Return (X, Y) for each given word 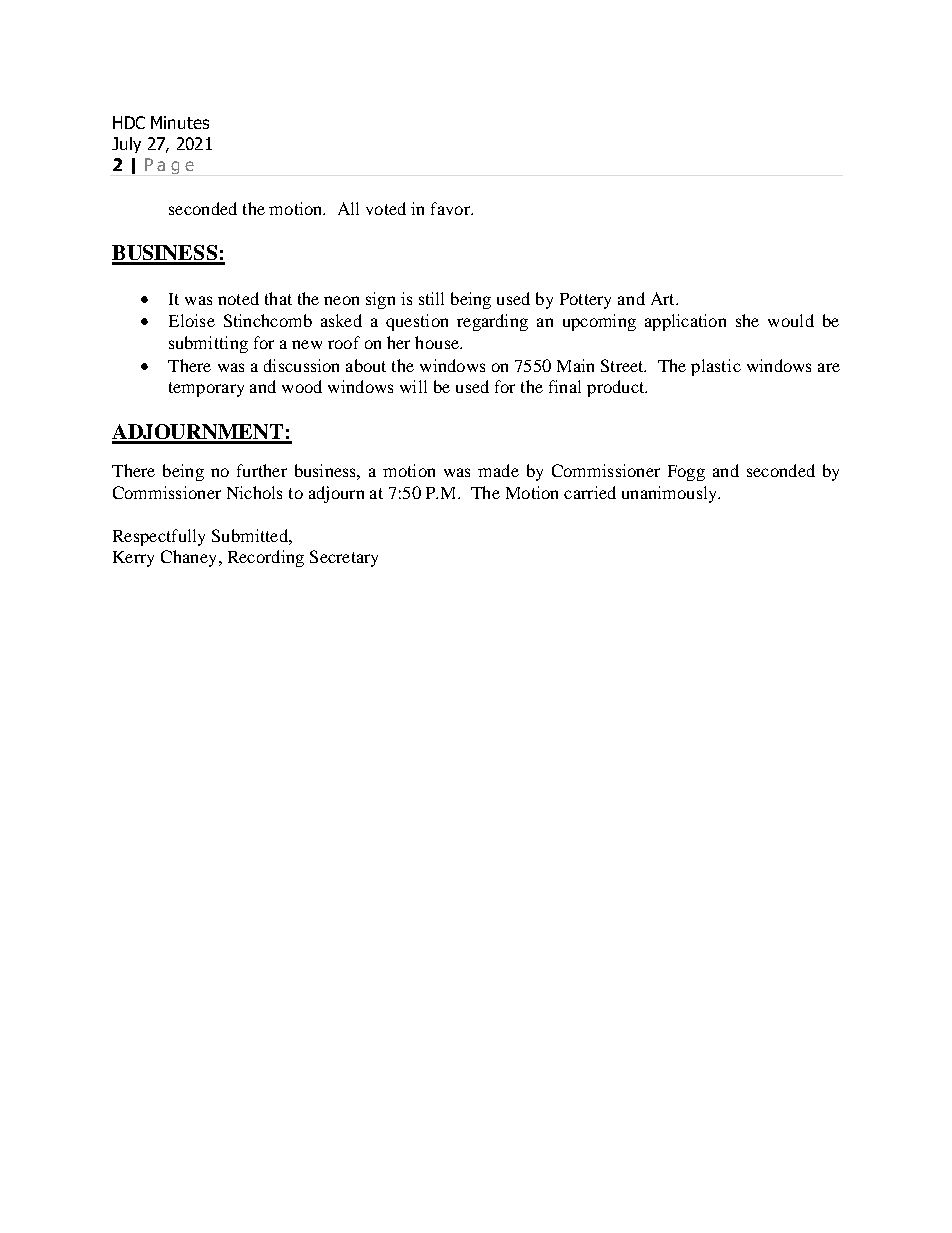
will (413, 386)
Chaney (188, 558)
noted (238, 298)
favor (451, 208)
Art (664, 298)
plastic (716, 367)
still (431, 298)
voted (386, 208)
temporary (206, 389)
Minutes (180, 122)
